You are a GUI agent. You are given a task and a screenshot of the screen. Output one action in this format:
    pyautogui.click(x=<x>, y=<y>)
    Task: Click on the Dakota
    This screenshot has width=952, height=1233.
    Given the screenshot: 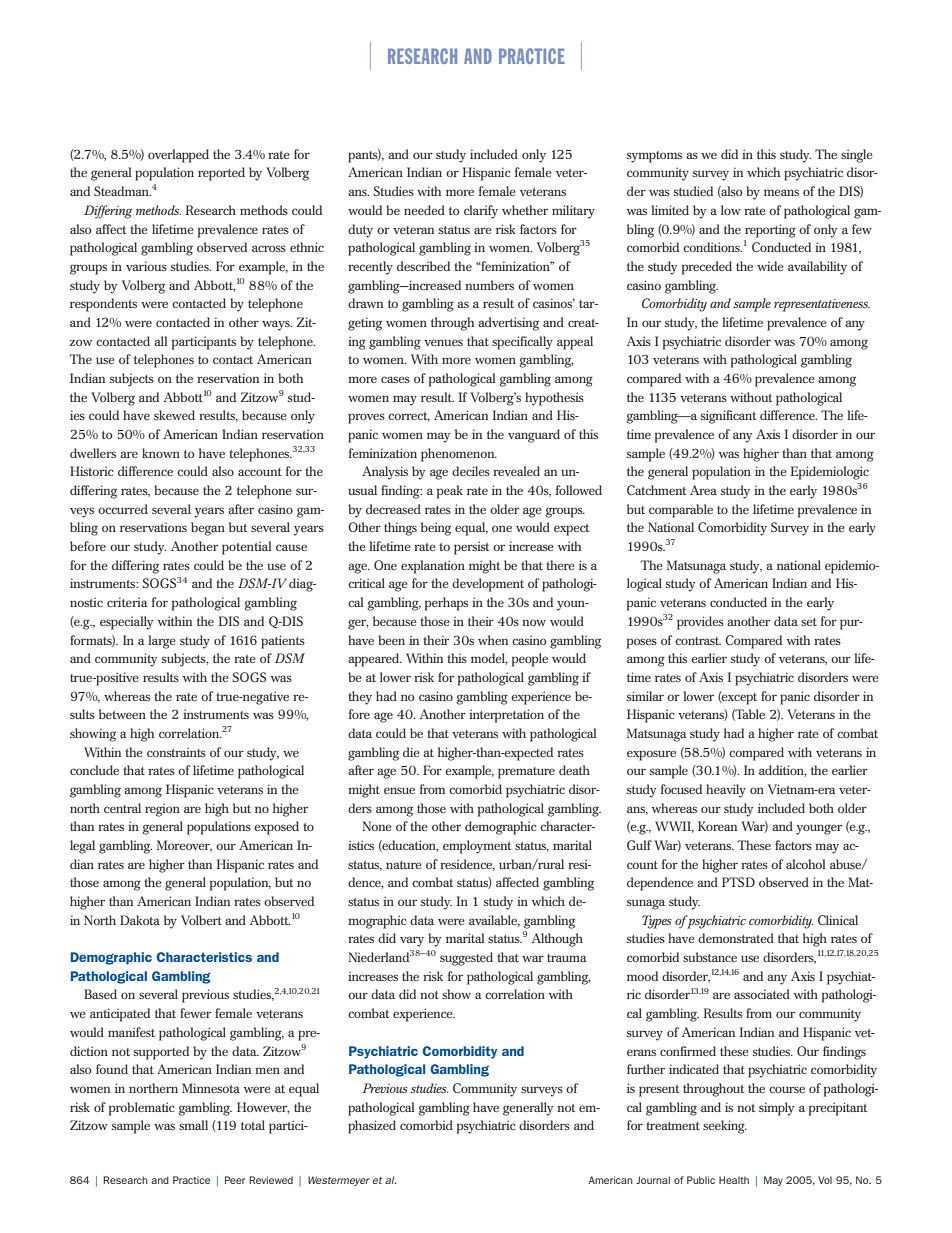 What is the action you would take?
    pyautogui.click(x=140, y=920)
